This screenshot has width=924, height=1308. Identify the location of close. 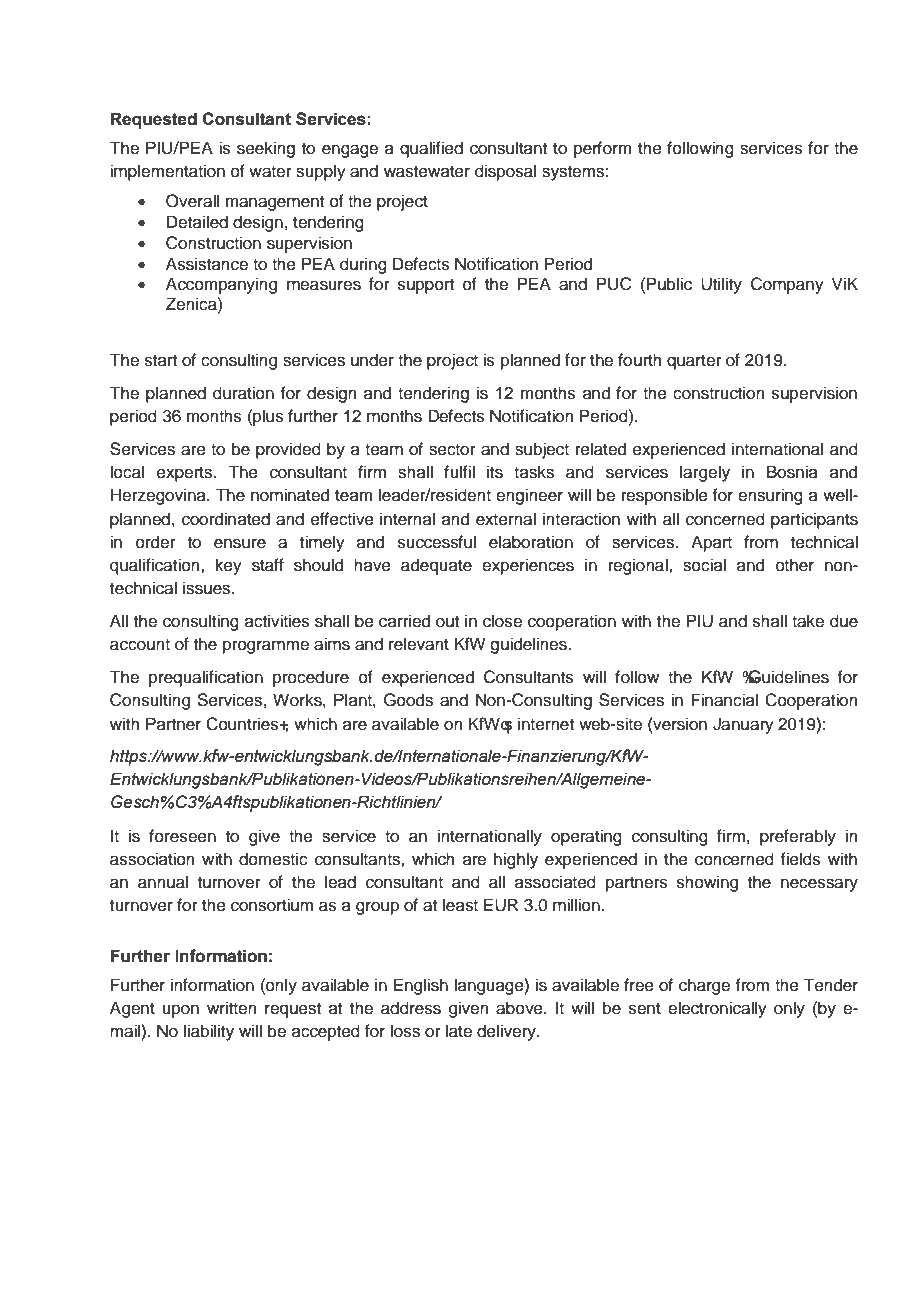
(502, 621).
